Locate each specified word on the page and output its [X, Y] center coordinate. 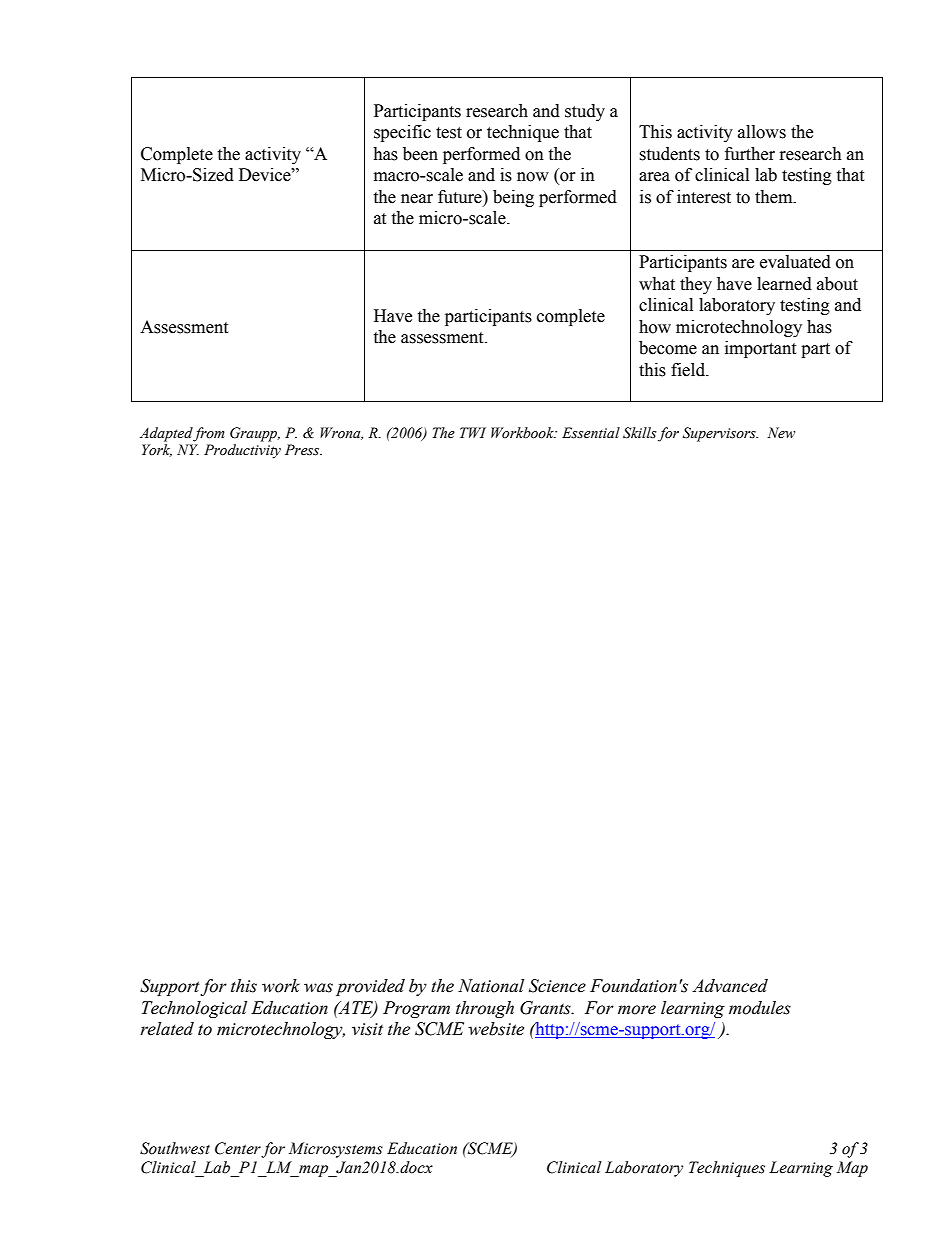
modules [760, 1008]
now [533, 177]
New [781, 433]
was [318, 988]
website [496, 1029]
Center [238, 1149]
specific [402, 133]
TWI [473, 432]
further [750, 154]
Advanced [730, 986]
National [491, 986]
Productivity [242, 451]
